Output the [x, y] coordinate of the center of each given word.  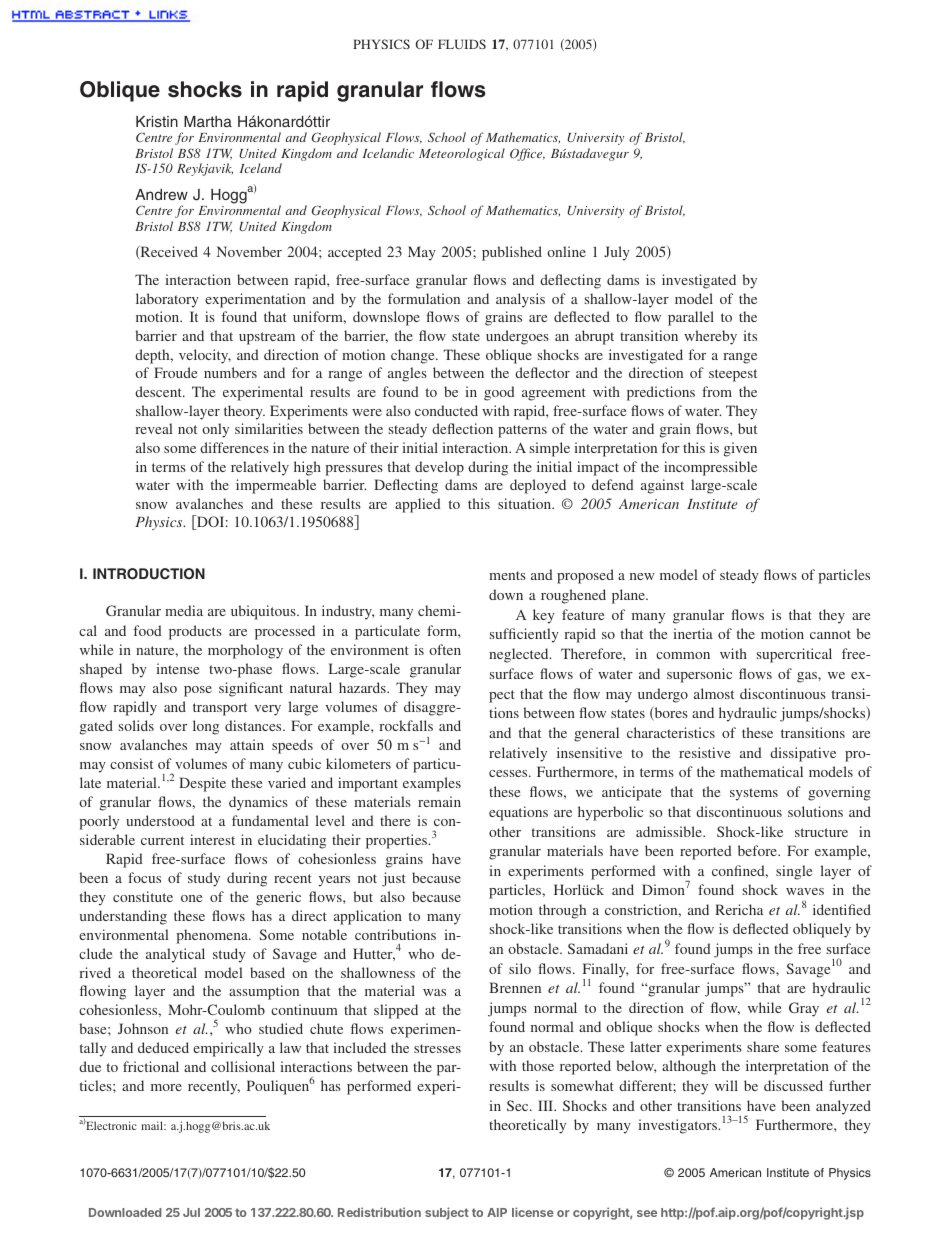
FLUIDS [462, 44]
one [191, 898]
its [750, 335]
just [394, 879]
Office [527, 154]
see [647, 1213]
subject [447, 1213]
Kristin [157, 121]
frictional [151, 1066]
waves [805, 891]
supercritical [794, 655]
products [195, 632]
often [445, 649]
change [414, 356]
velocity [205, 356]
